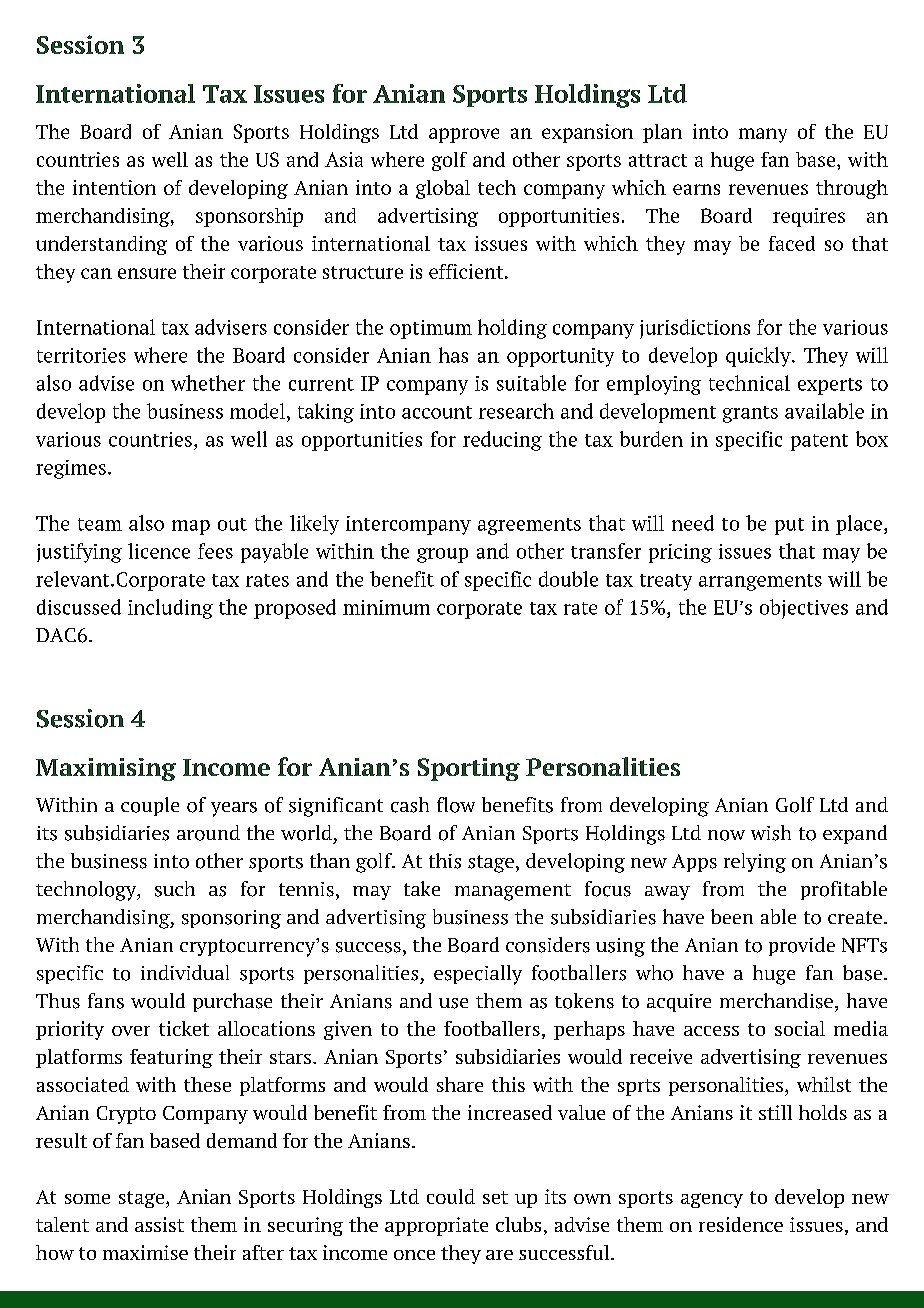 The height and width of the screenshot is (1308, 924). Describe the element at coordinates (443, 189) in the screenshot. I see `global` at that location.
